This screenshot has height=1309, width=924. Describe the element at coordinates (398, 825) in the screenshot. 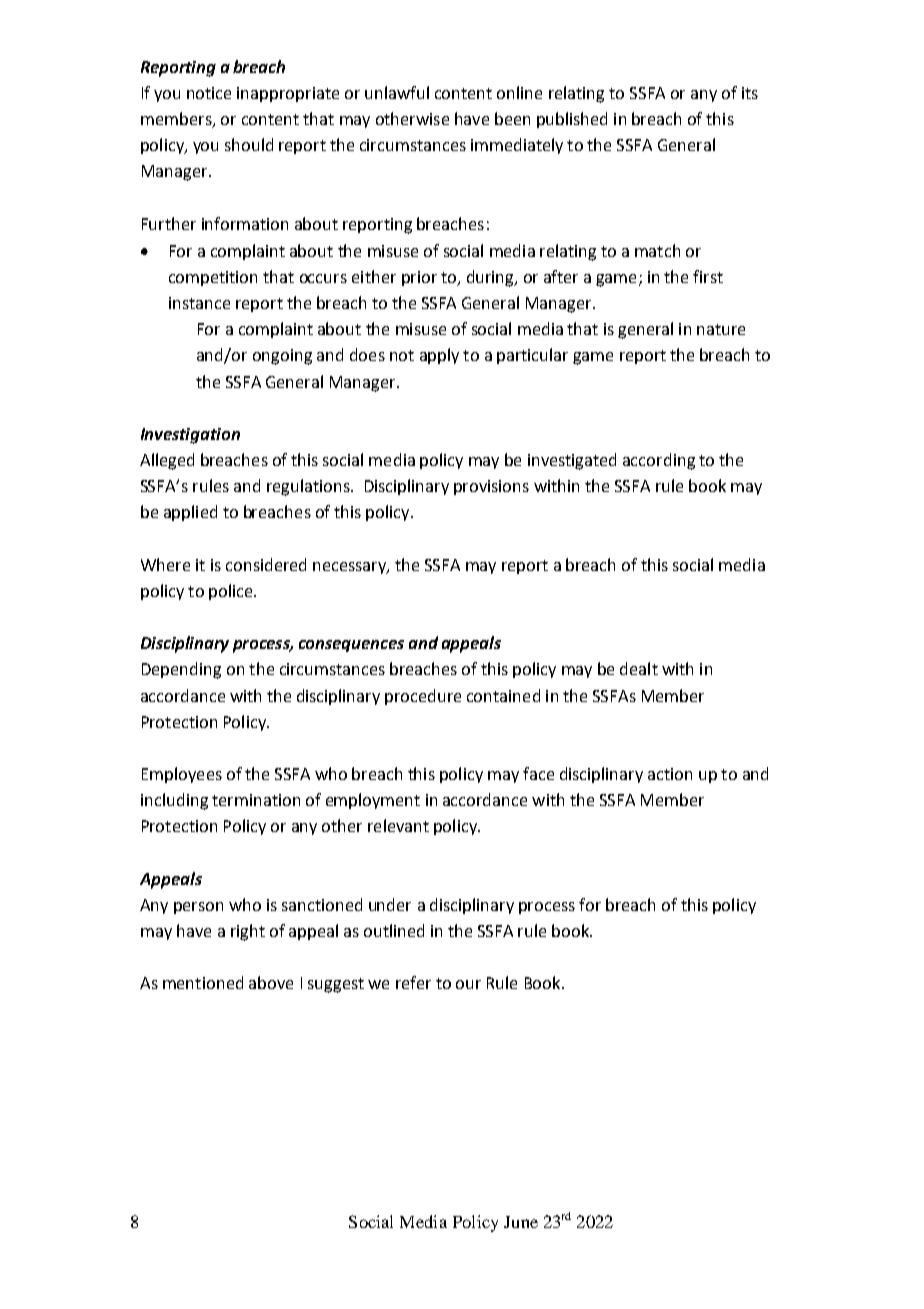

I see `relevant` at that location.
